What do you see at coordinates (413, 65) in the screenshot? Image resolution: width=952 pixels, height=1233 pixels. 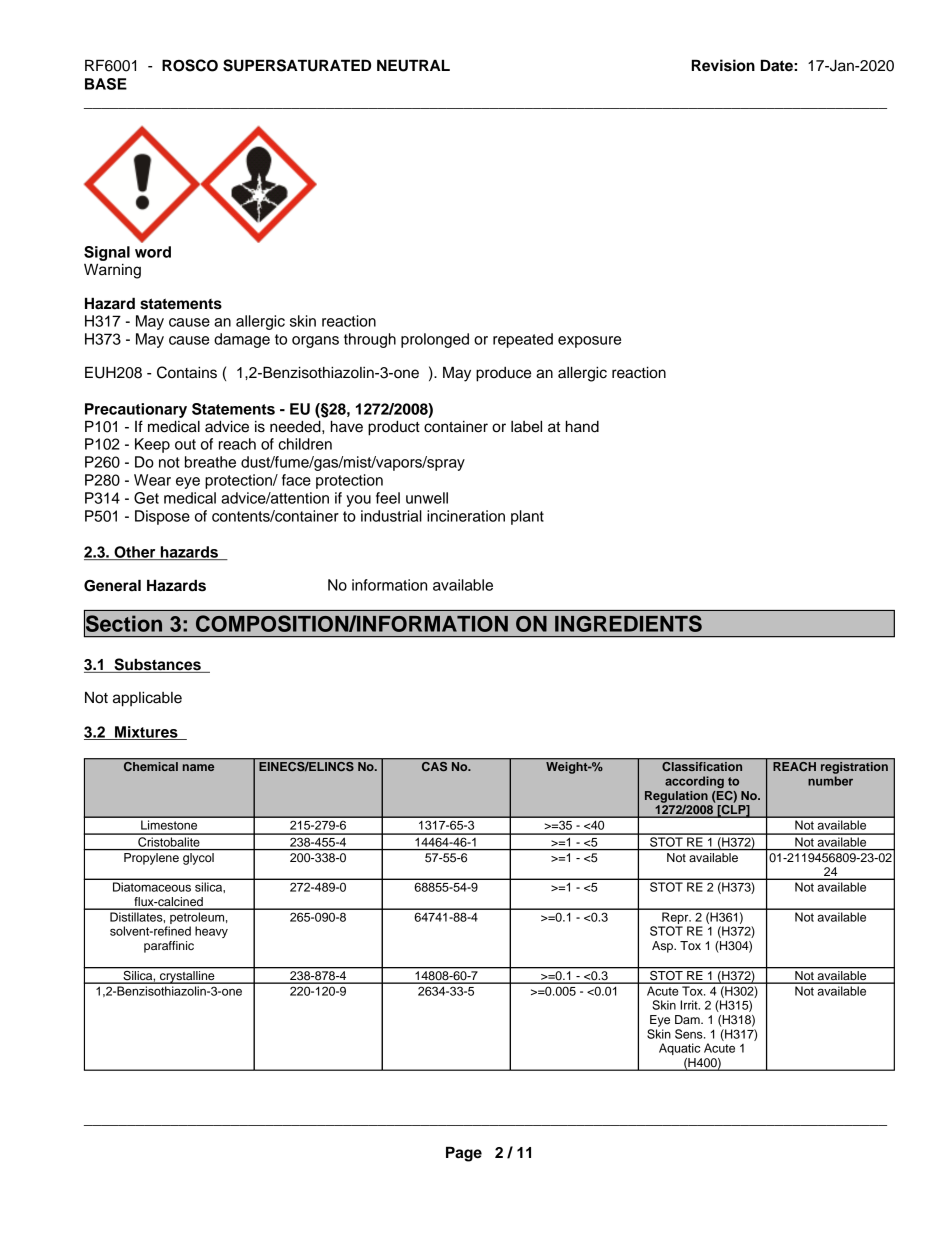 I see `NEUTRAL` at bounding box center [413, 65].
